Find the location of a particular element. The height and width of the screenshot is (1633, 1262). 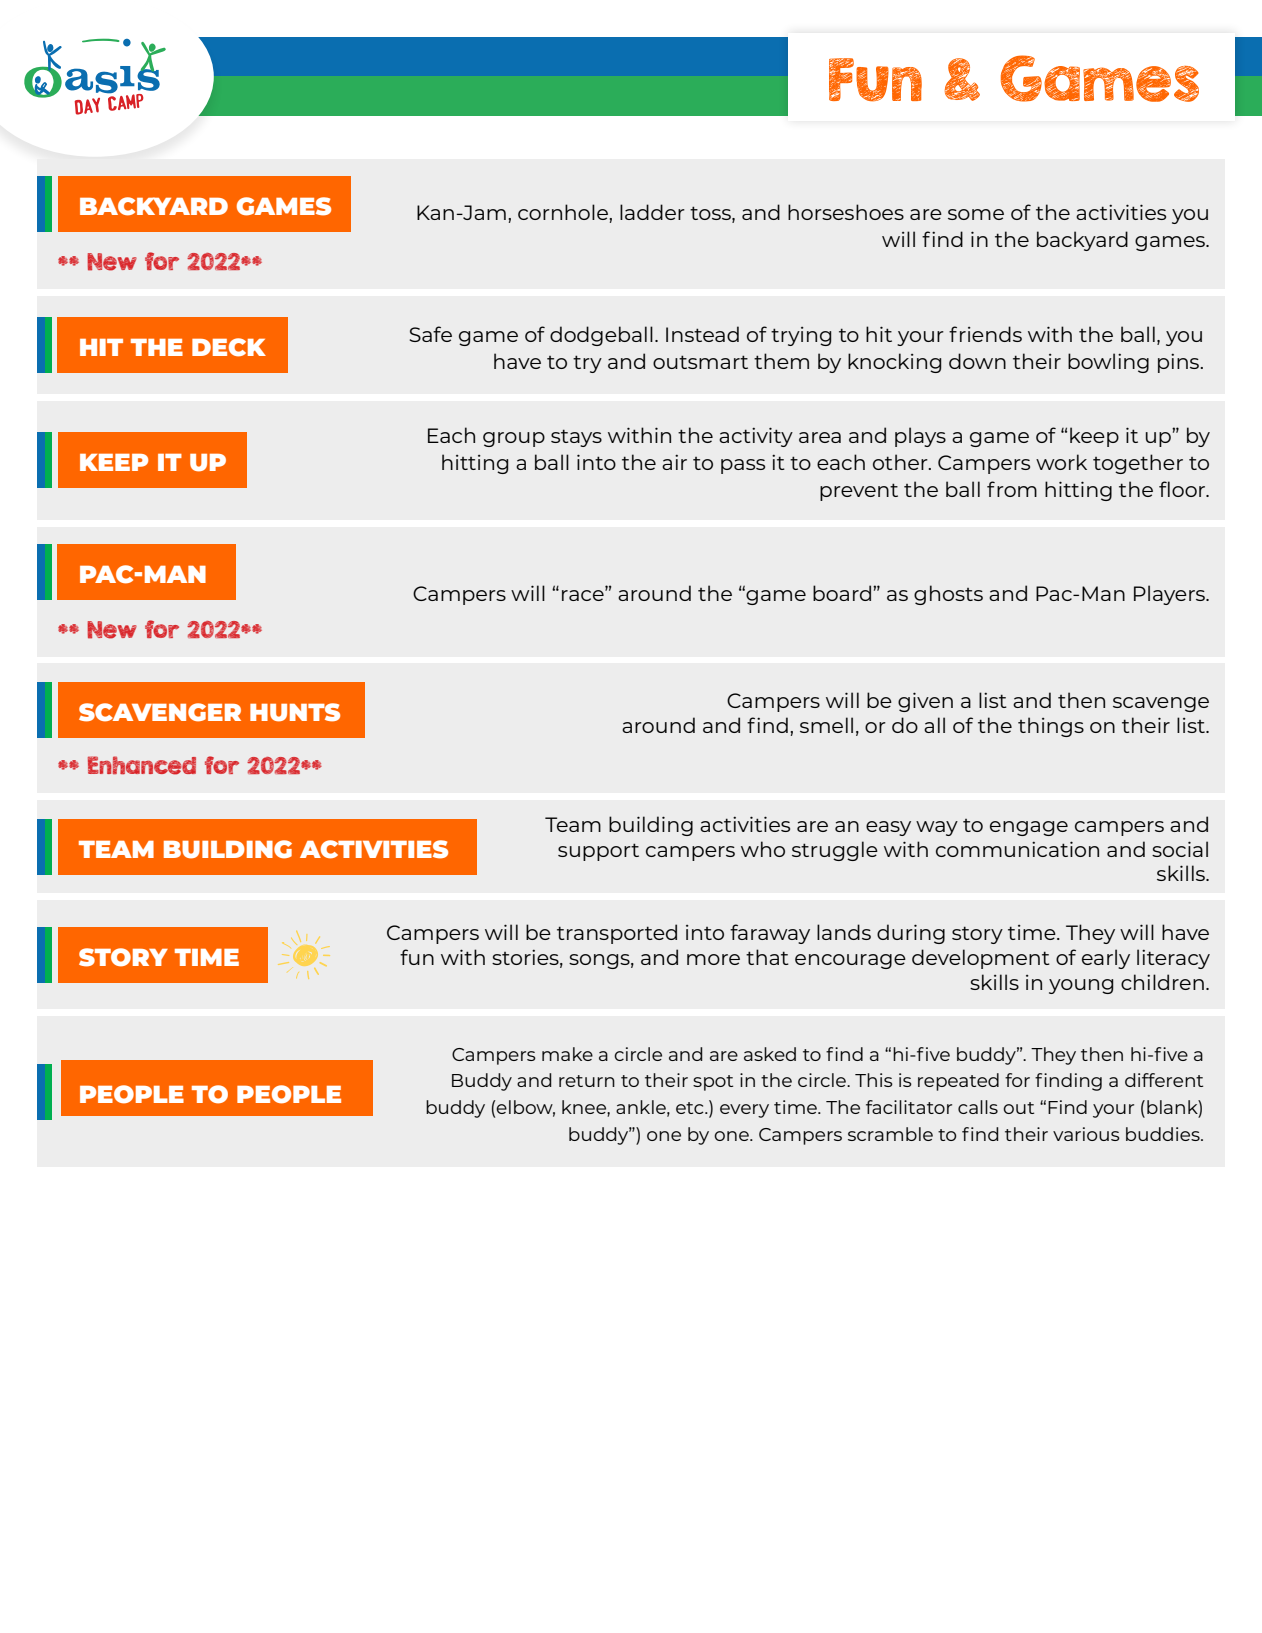

work is located at coordinates (1061, 462).
